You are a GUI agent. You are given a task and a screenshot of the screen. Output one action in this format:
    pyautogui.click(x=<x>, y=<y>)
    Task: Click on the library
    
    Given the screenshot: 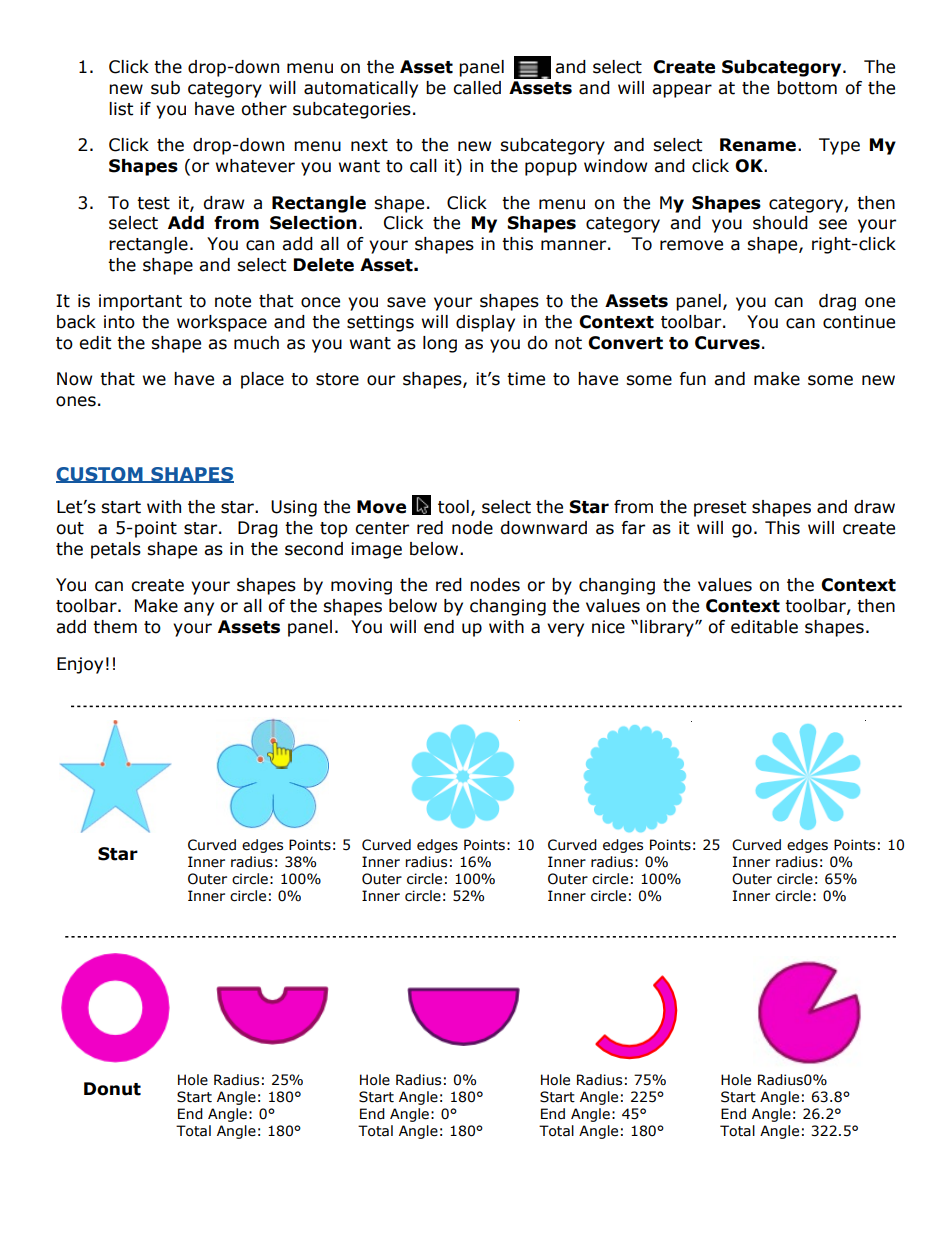 What is the action you would take?
    pyautogui.click(x=668, y=628)
